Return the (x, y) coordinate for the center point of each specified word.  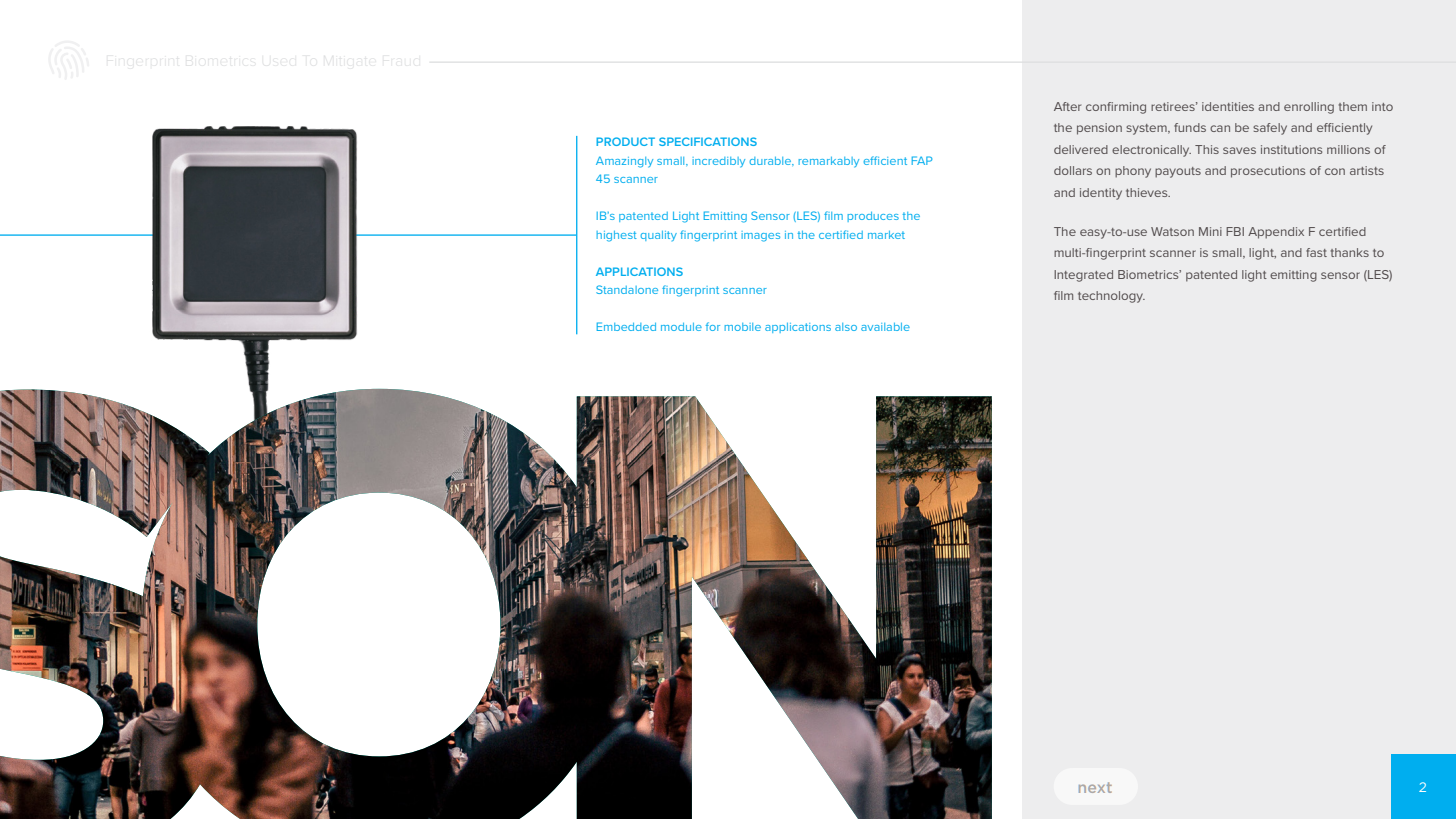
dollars (1073, 170)
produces (873, 217)
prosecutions (1268, 172)
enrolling (1309, 108)
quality (658, 236)
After (1067, 106)
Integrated (1083, 276)
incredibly (718, 162)
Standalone (627, 289)
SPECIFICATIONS (708, 141)
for (713, 326)
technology (1111, 297)
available (885, 327)
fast (1316, 252)
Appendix (1276, 233)
